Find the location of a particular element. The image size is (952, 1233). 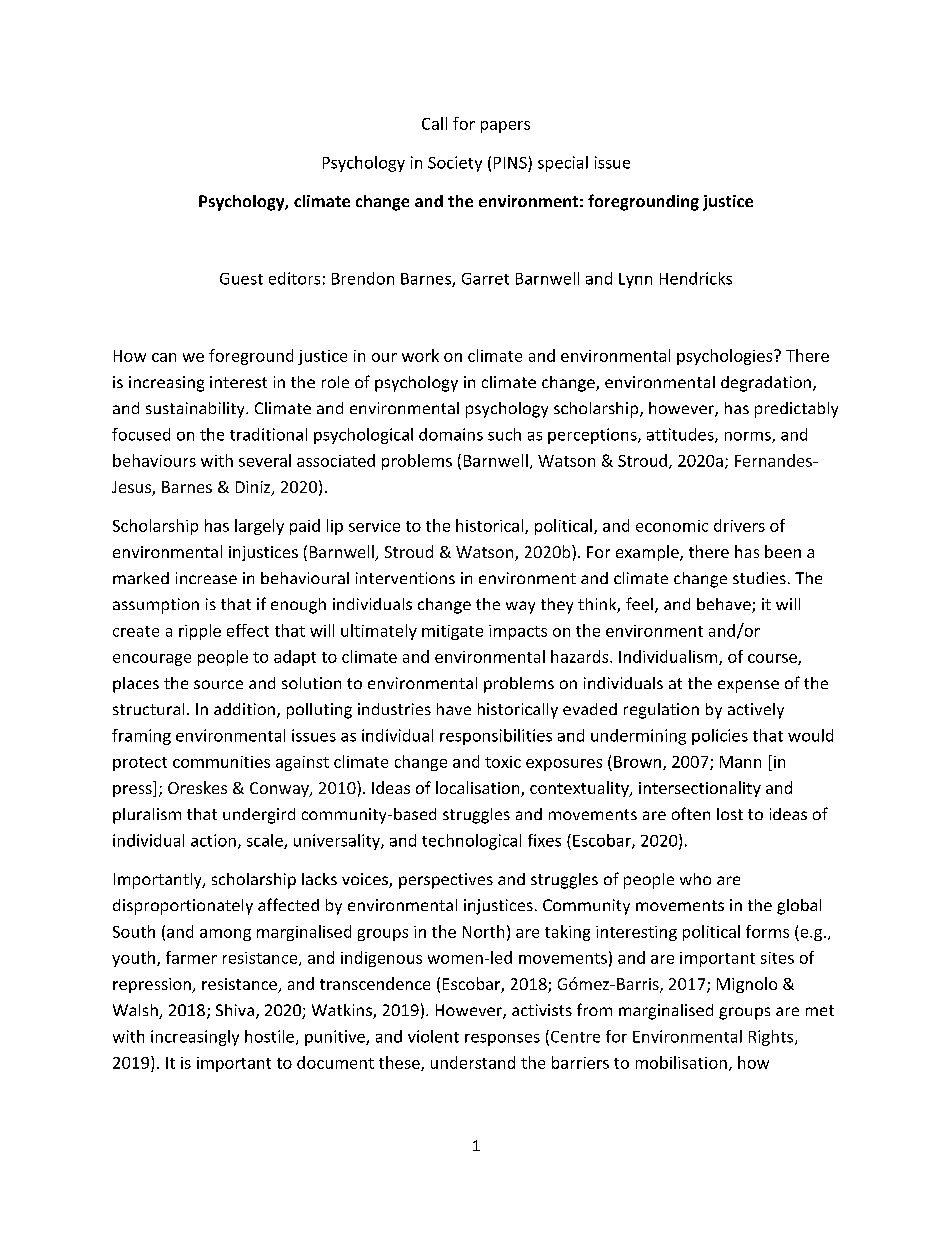

domains is located at coordinates (451, 434).
